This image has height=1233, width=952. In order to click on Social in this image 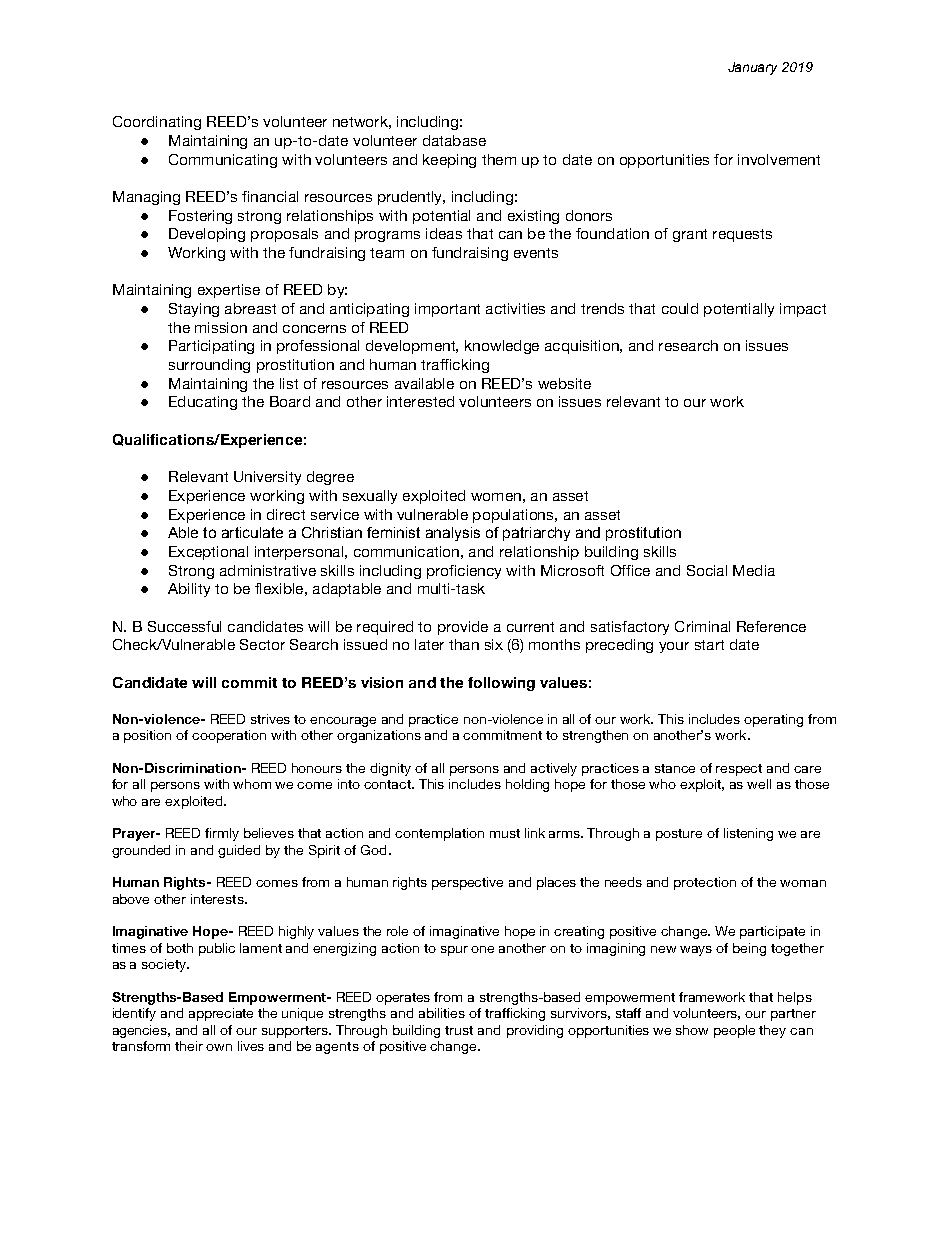, I will do `click(707, 570)`.
